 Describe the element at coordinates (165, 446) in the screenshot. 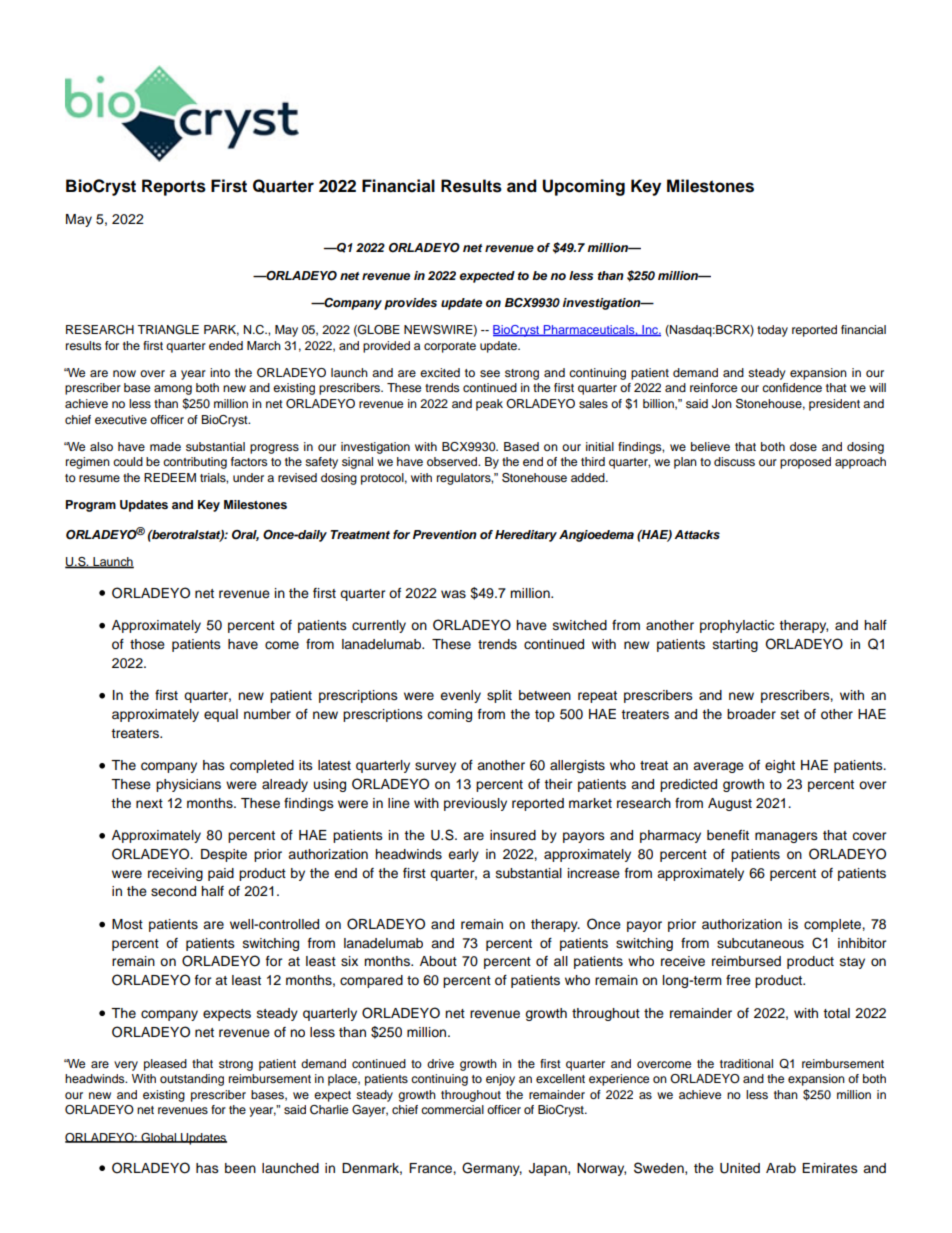

I see `made` at that location.
